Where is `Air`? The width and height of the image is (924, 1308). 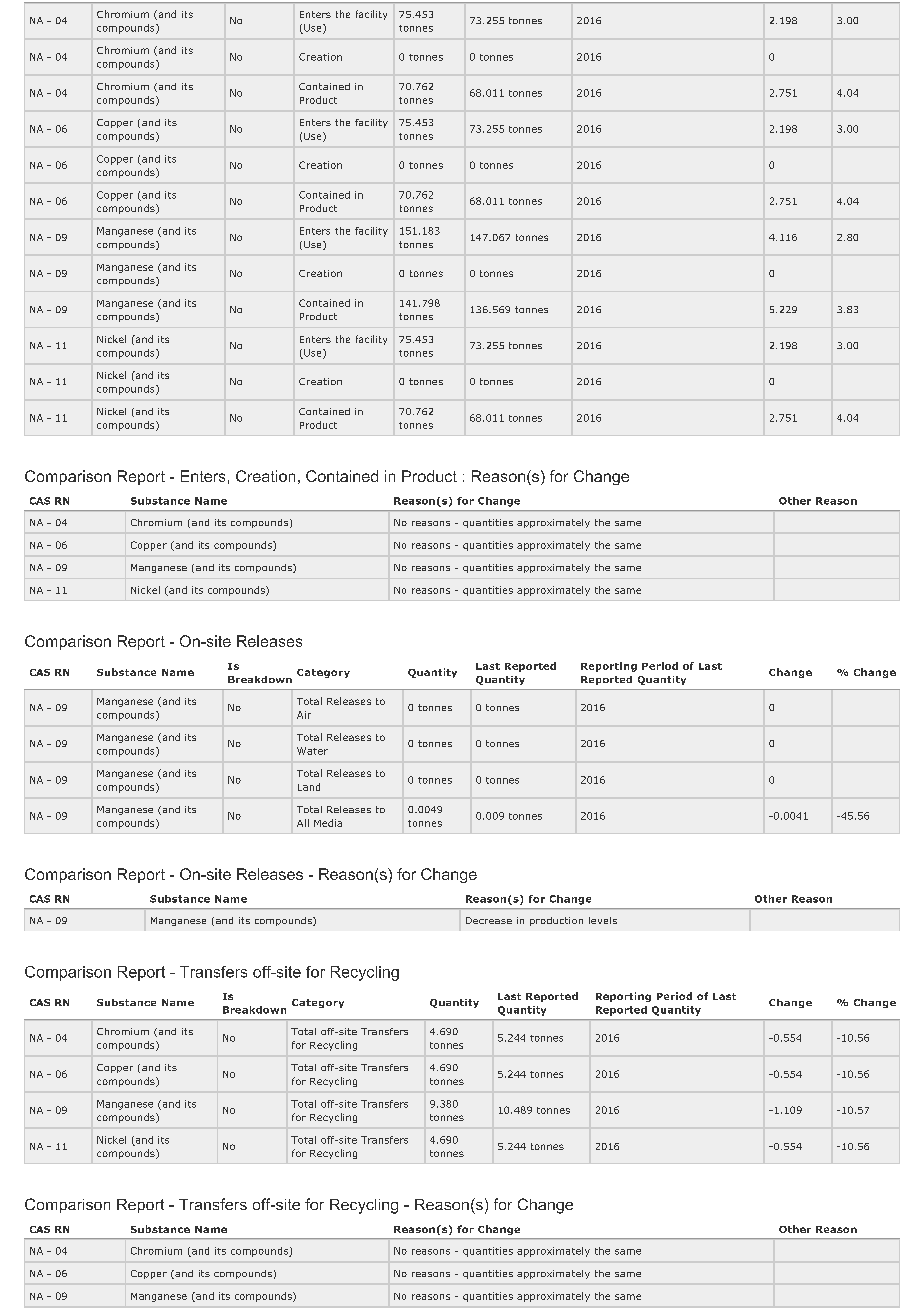
Air is located at coordinates (304, 715).
